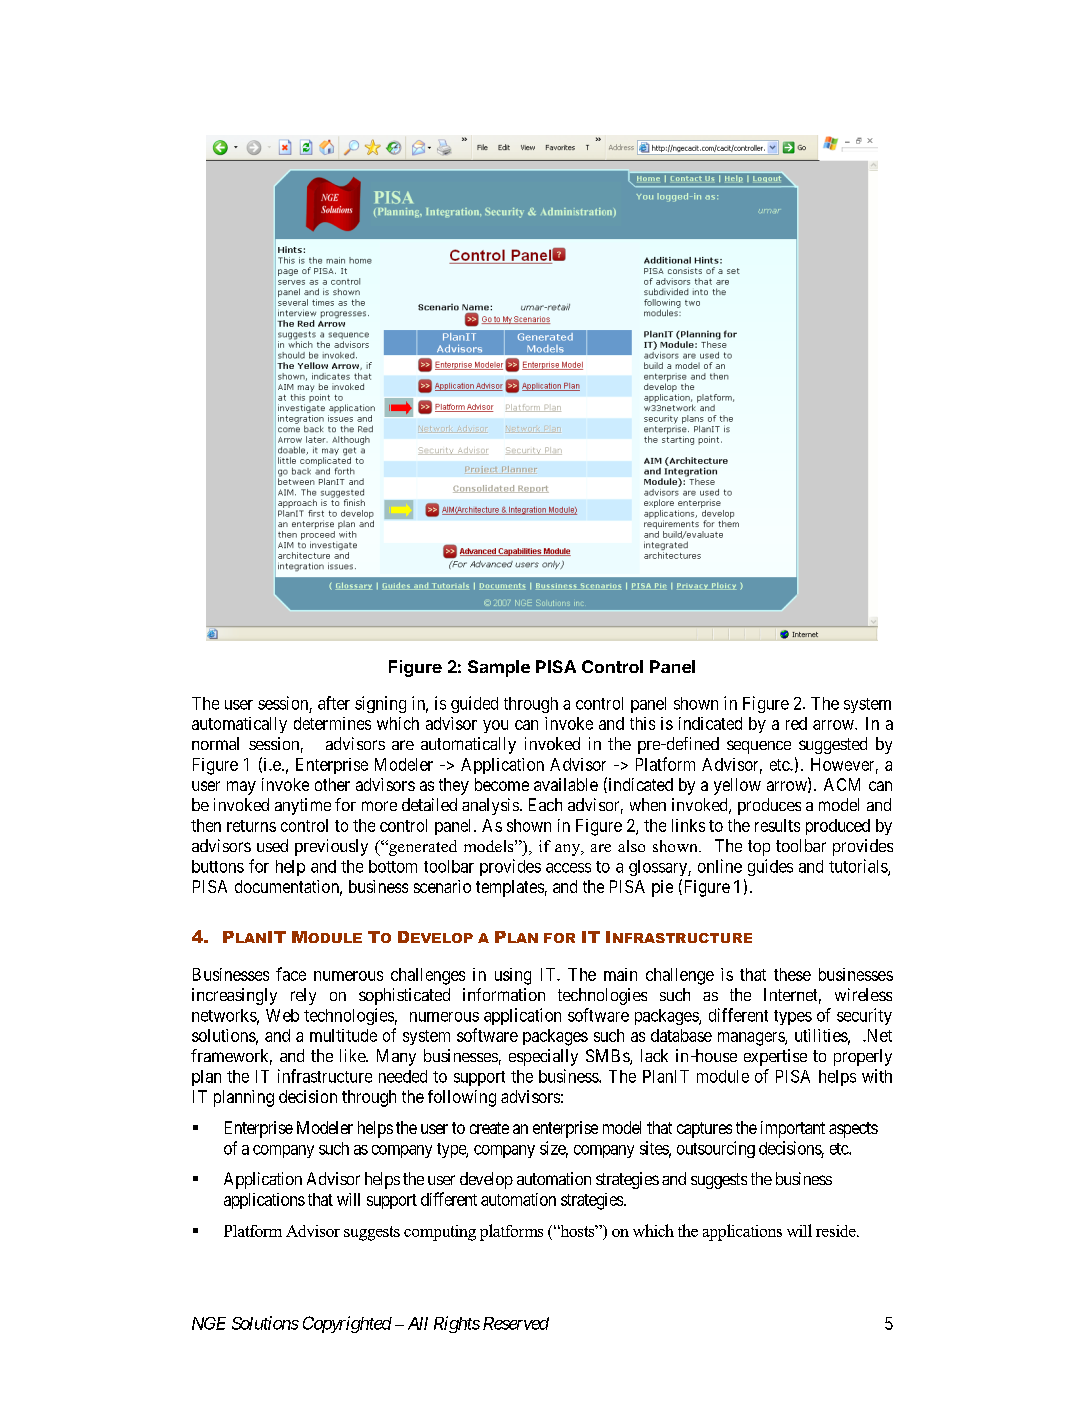 This screenshot has width=1084, height=1403. I want to click on red, so click(796, 723).
